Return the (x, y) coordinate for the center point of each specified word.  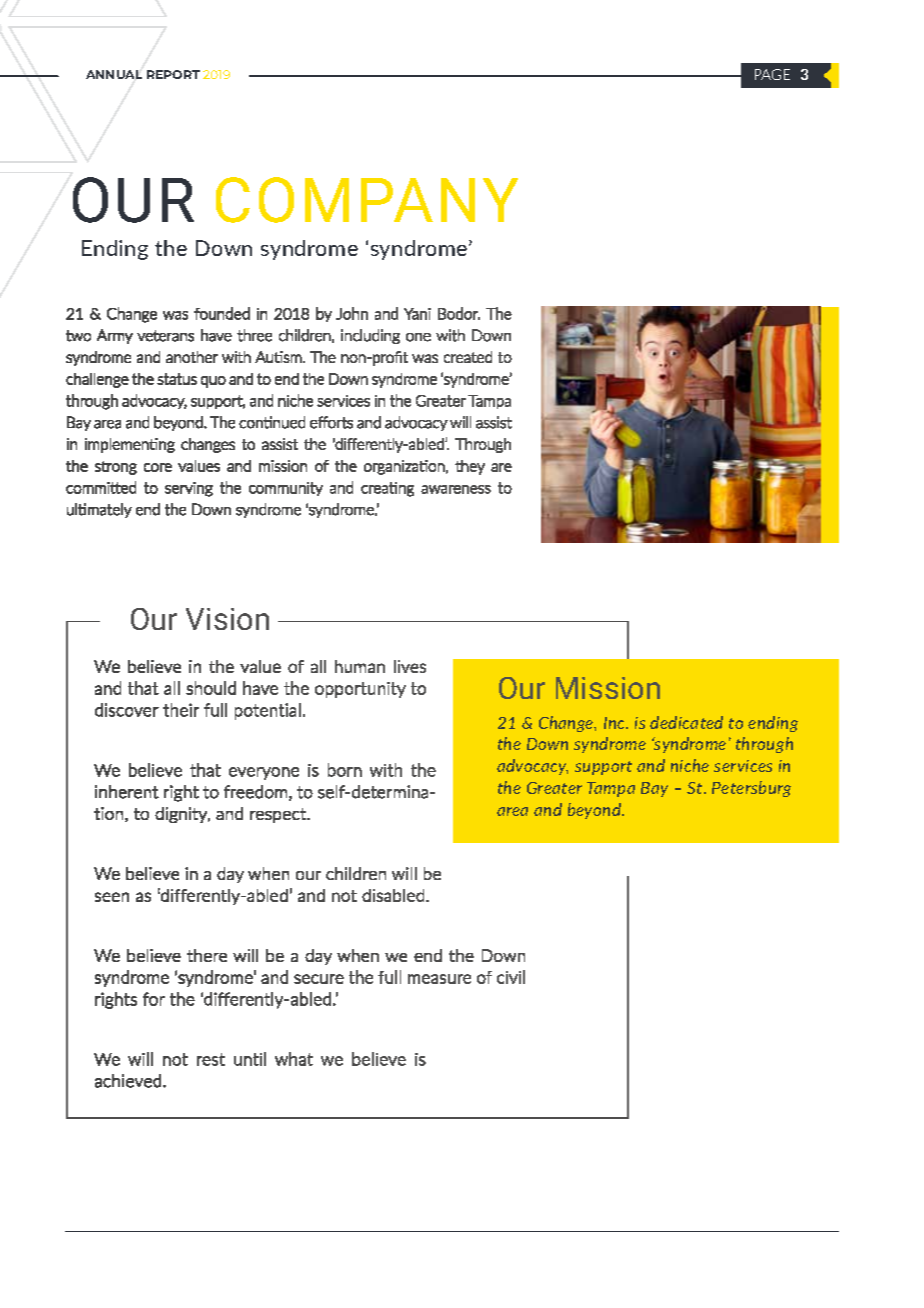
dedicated (686, 722)
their (181, 710)
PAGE (772, 74)
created (468, 357)
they (470, 467)
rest (211, 1059)
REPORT (173, 74)
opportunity (360, 690)
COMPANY (367, 200)
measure (439, 979)
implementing (130, 445)
